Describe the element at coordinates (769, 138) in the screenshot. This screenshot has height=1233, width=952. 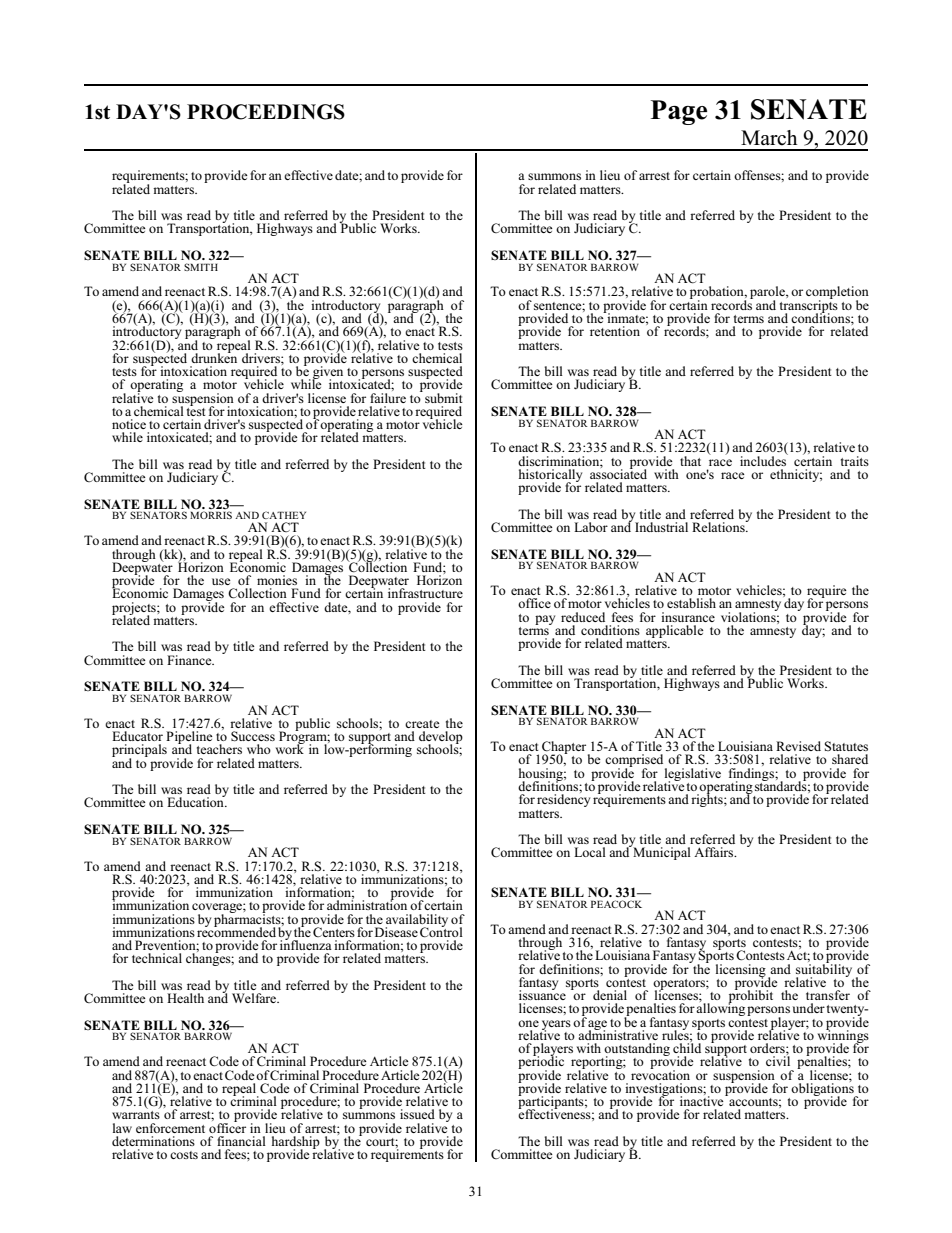
I see `March` at that location.
